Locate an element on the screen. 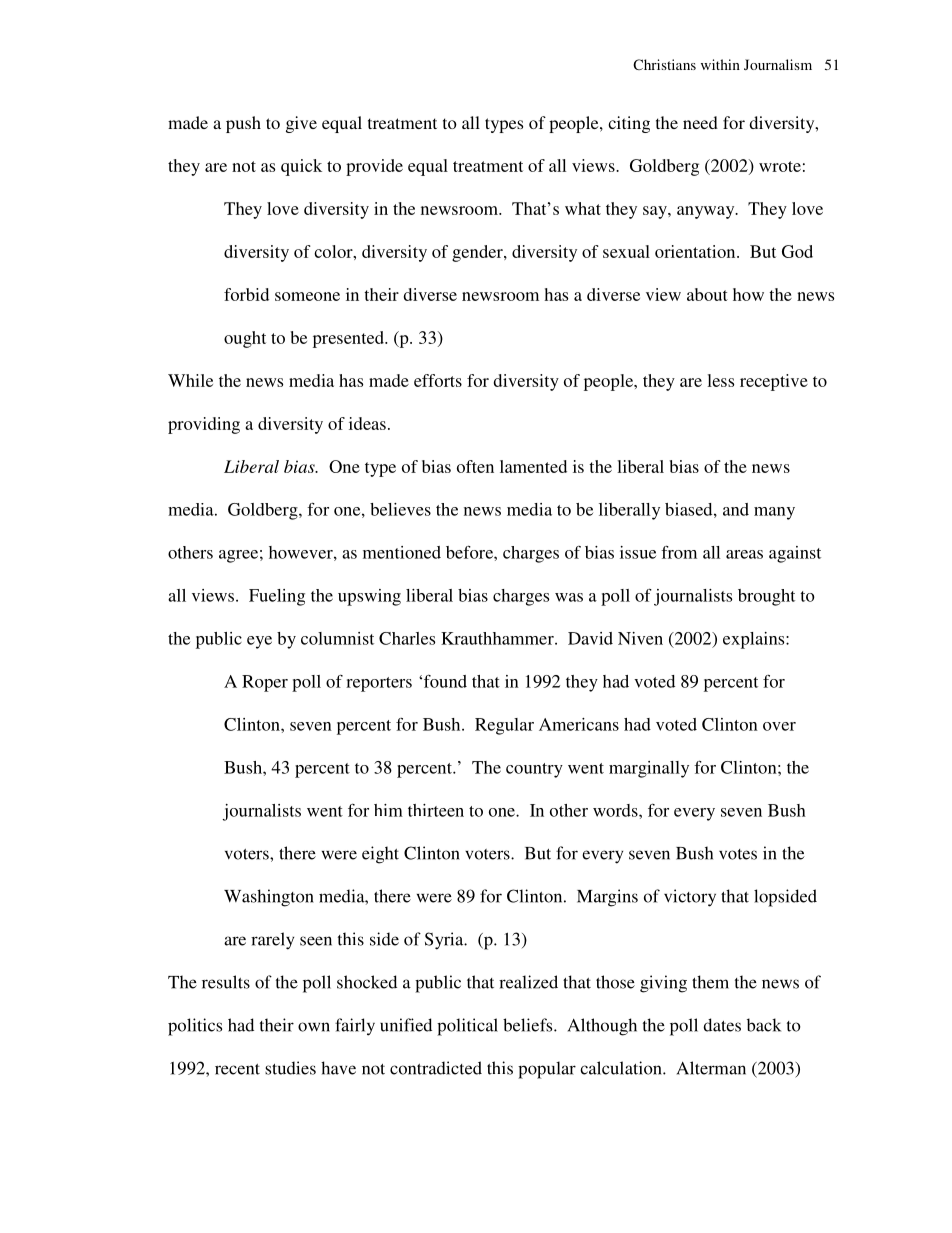 The height and width of the screenshot is (1233, 952). less is located at coordinates (720, 380).
